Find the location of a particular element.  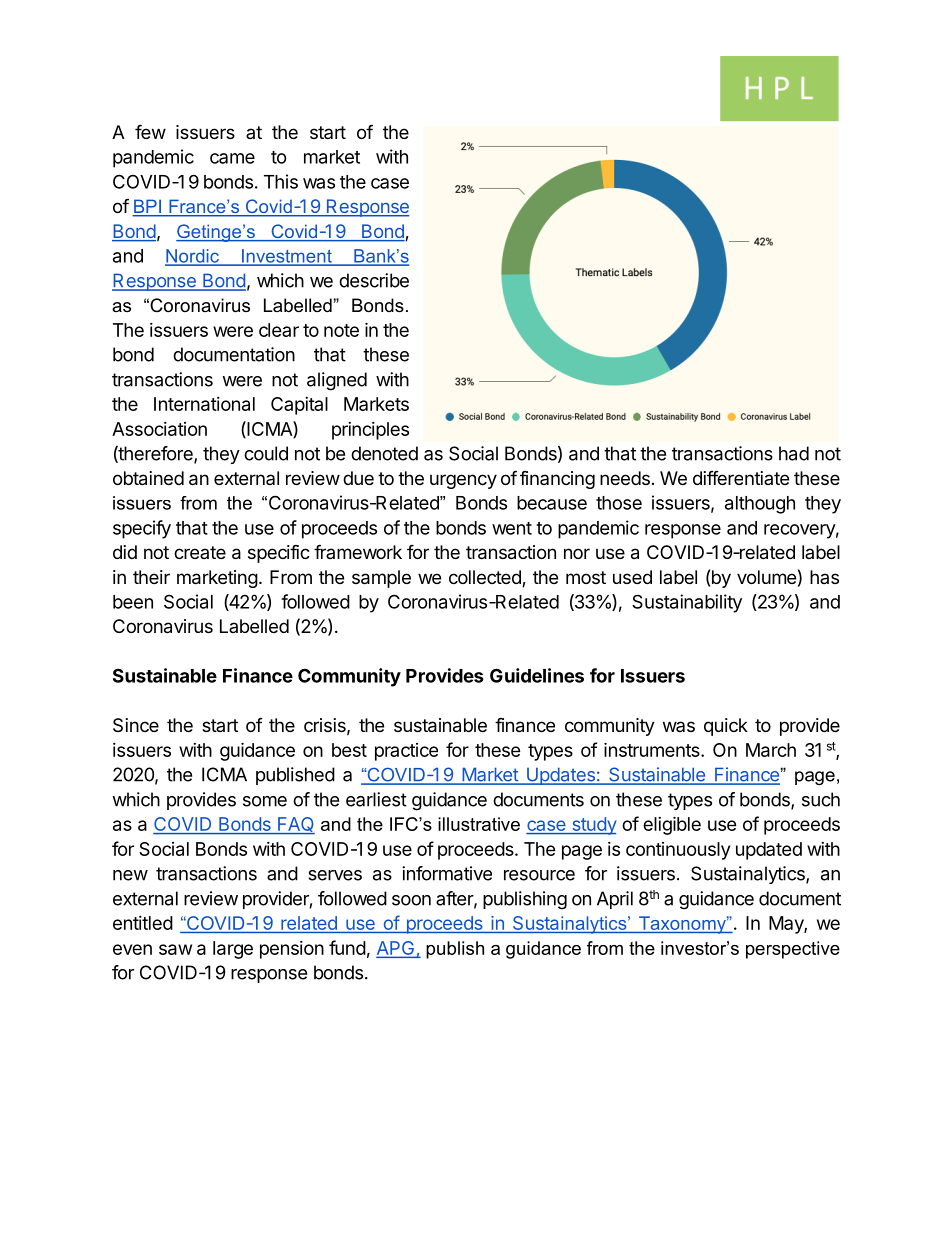

went is located at coordinates (512, 528).
